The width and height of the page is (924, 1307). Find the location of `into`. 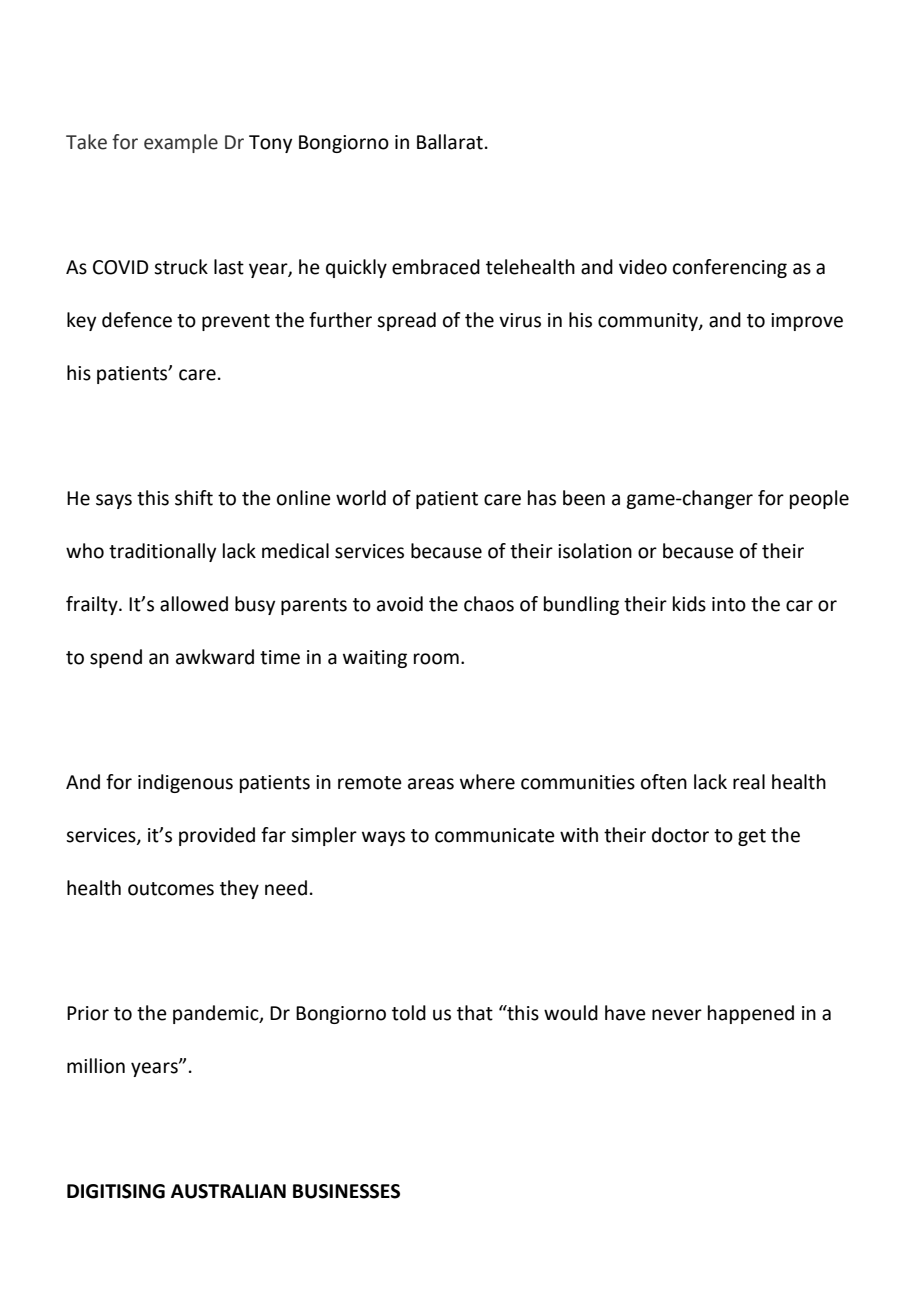

into is located at coordinates (729, 604).
